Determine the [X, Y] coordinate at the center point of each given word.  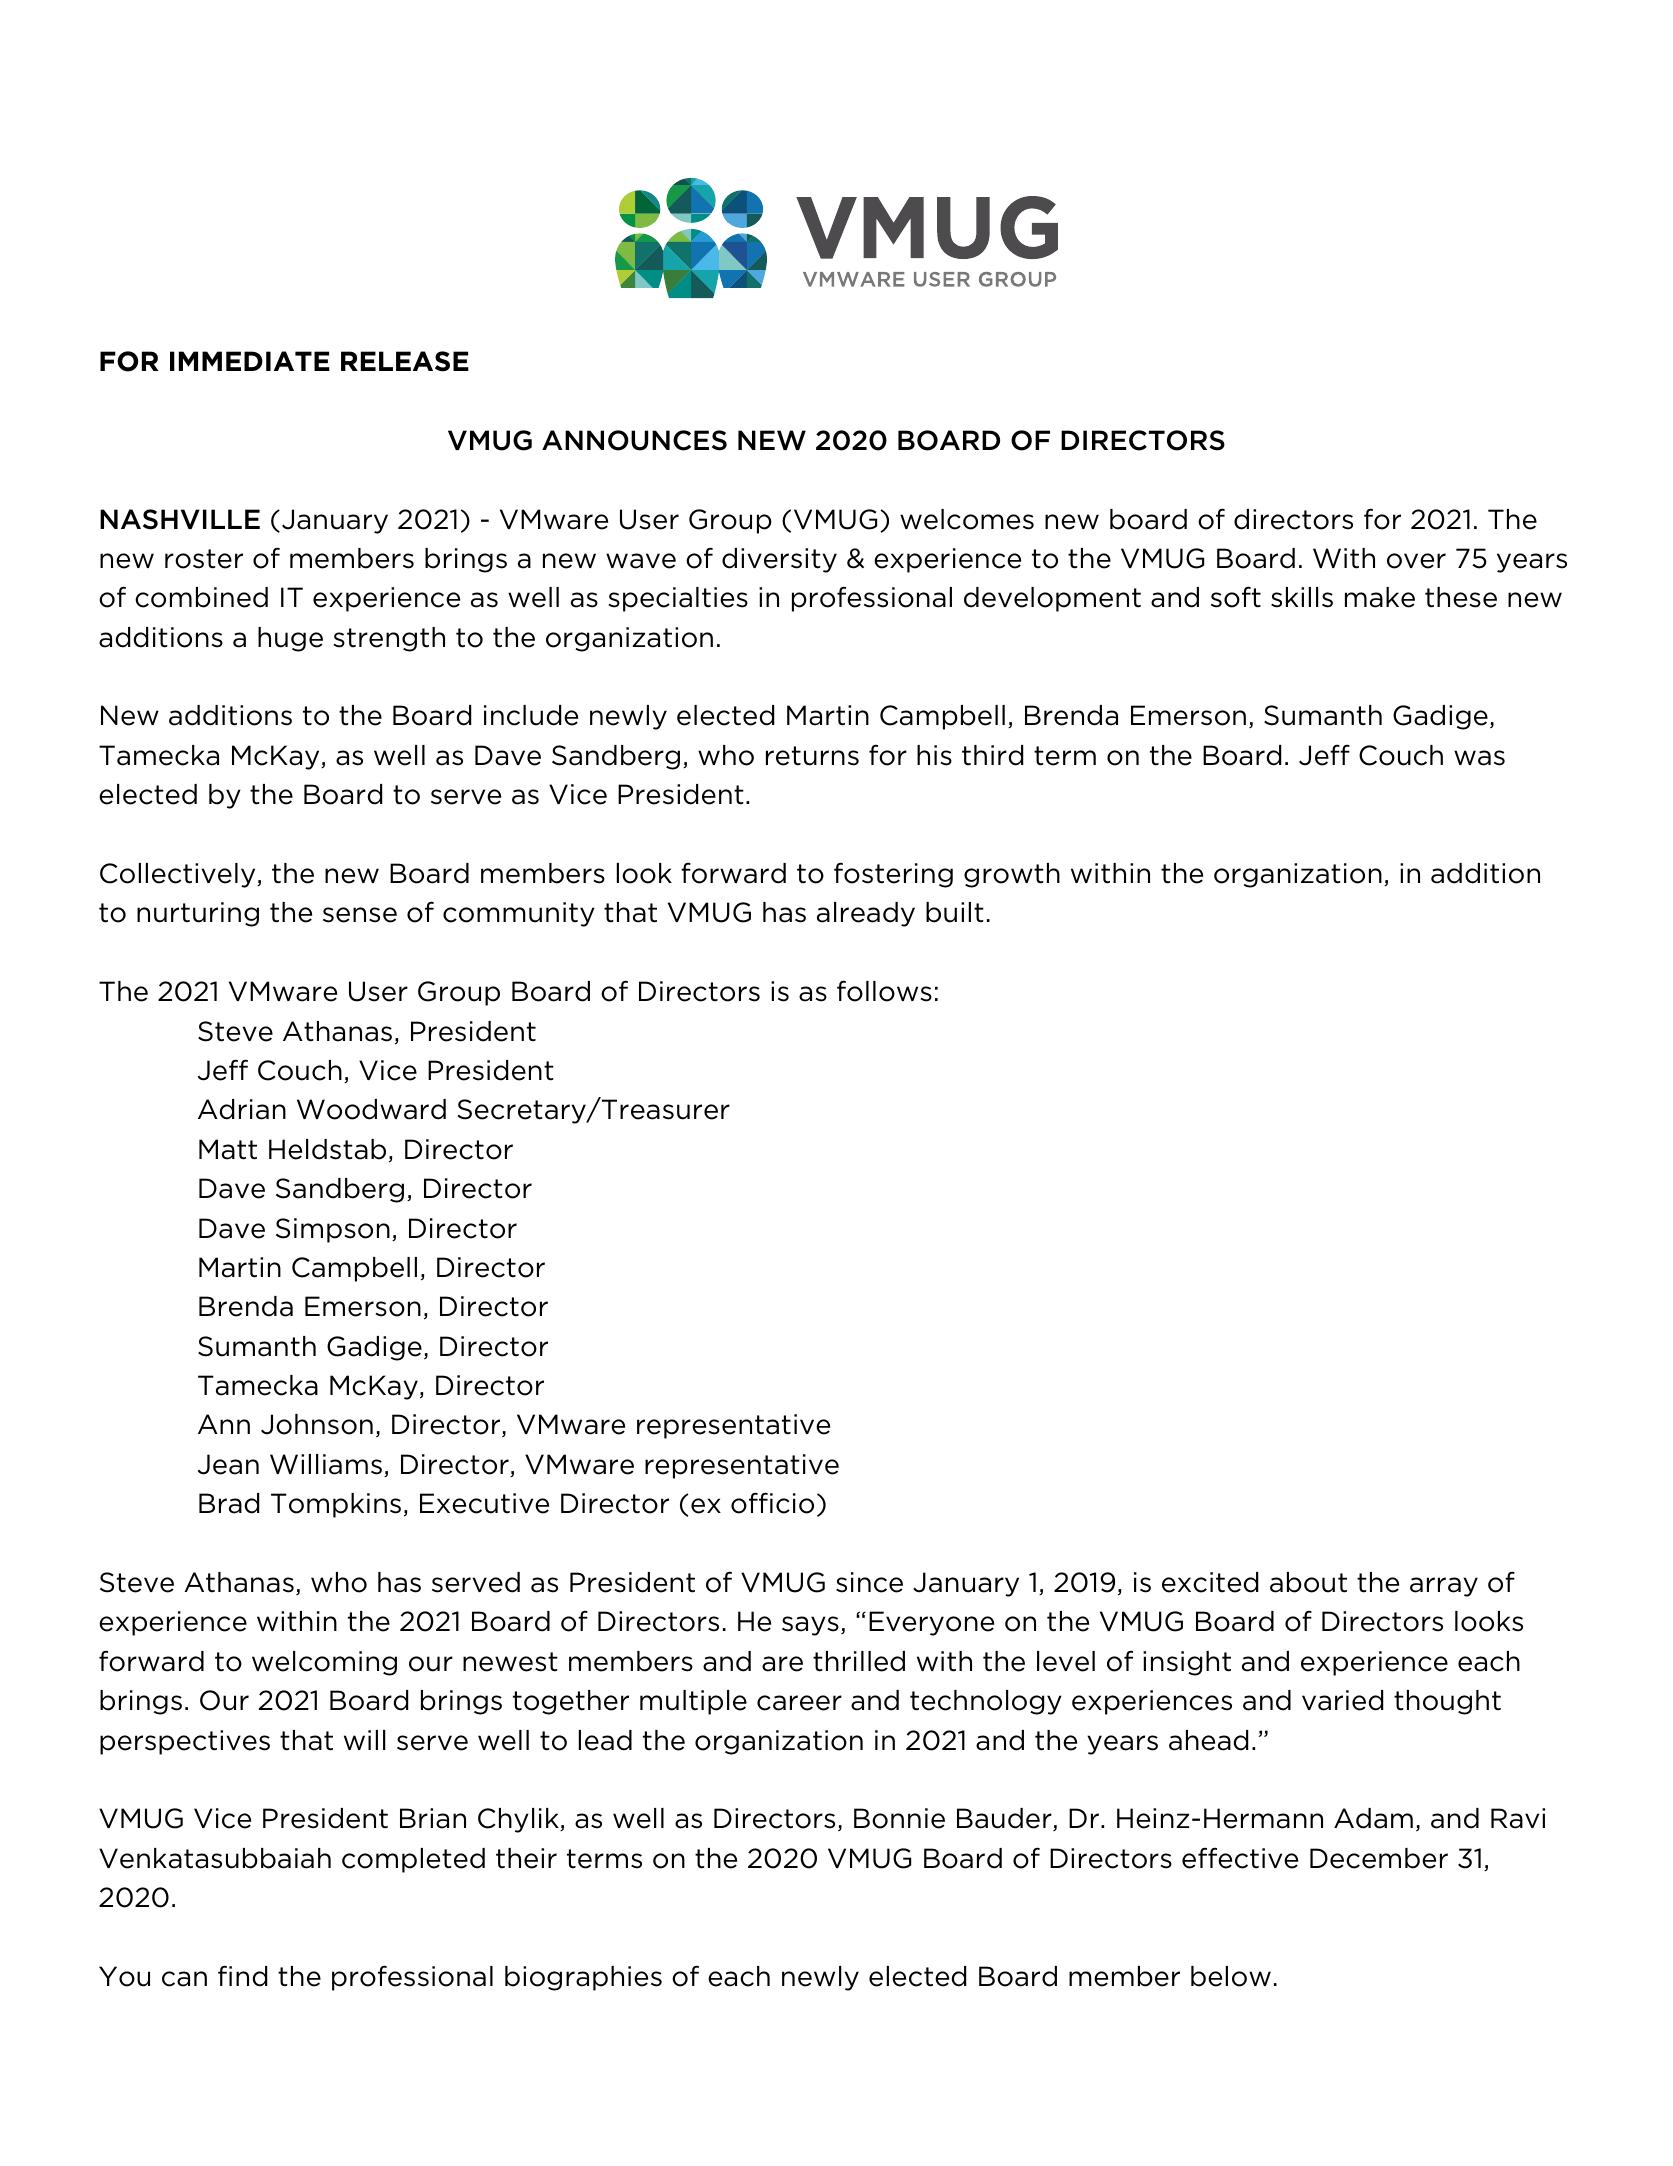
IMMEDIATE [250, 361]
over [1416, 561]
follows [884, 991]
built [955, 912]
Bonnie [899, 1818]
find [242, 1976]
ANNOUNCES [634, 440]
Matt [228, 1149]
